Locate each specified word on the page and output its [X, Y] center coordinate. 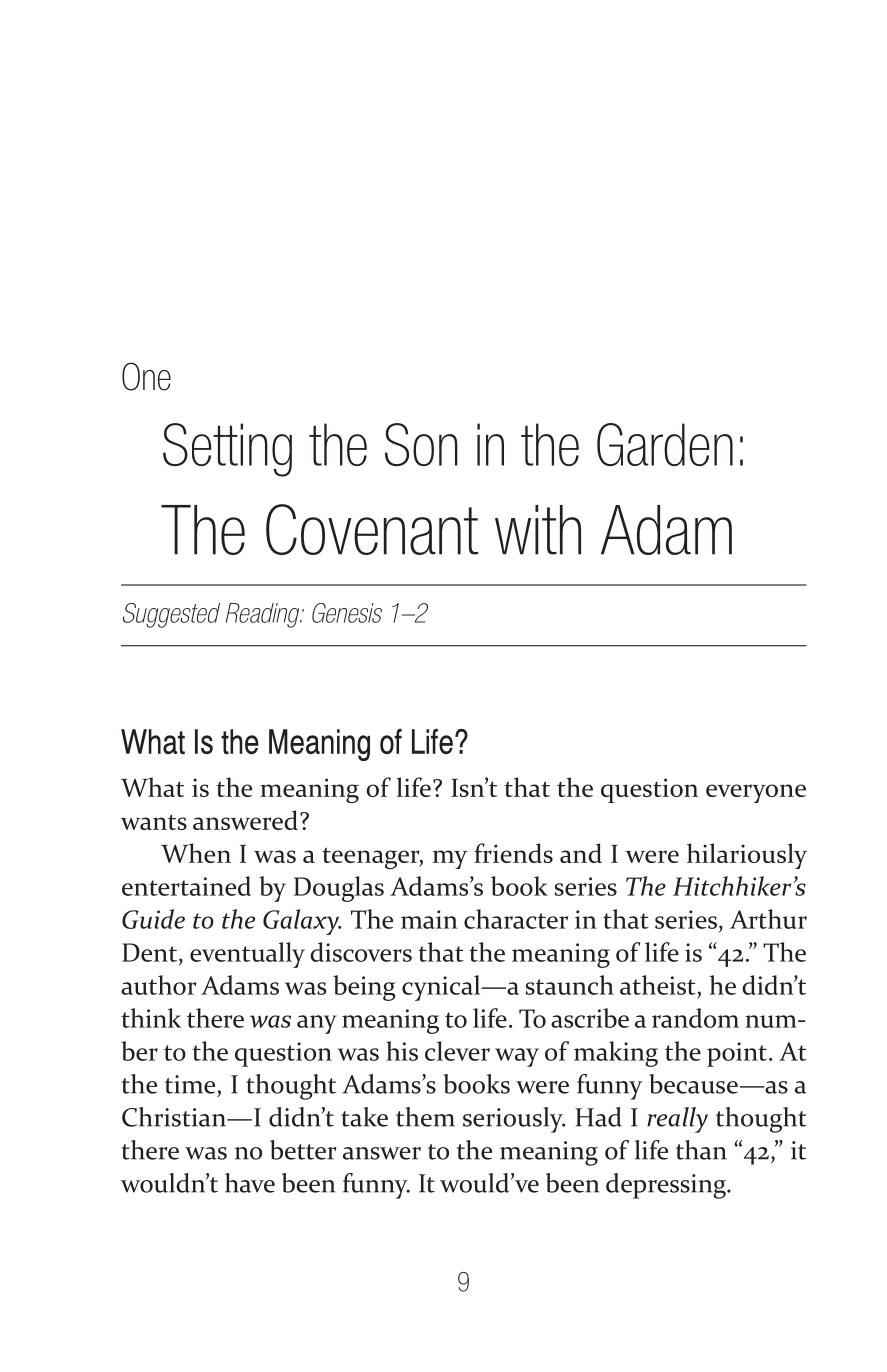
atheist [658, 985]
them [425, 1117]
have [250, 1183]
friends [513, 853]
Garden [665, 444]
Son [421, 444]
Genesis [347, 613]
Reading [264, 615]
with [538, 530]
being [364, 988]
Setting [227, 450]
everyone [756, 793]
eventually [247, 955]
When [196, 853]
